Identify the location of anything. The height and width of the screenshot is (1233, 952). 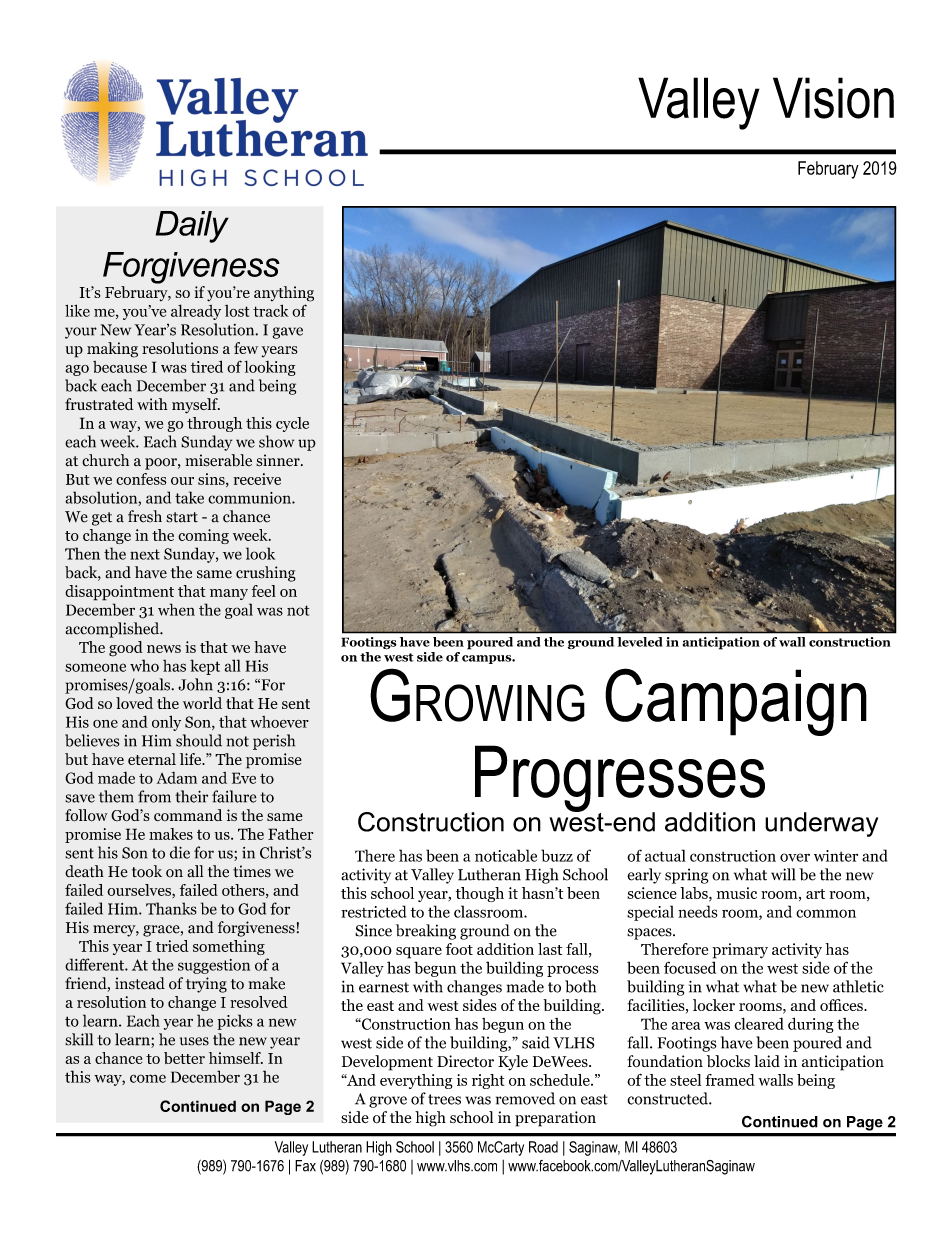
(284, 294).
